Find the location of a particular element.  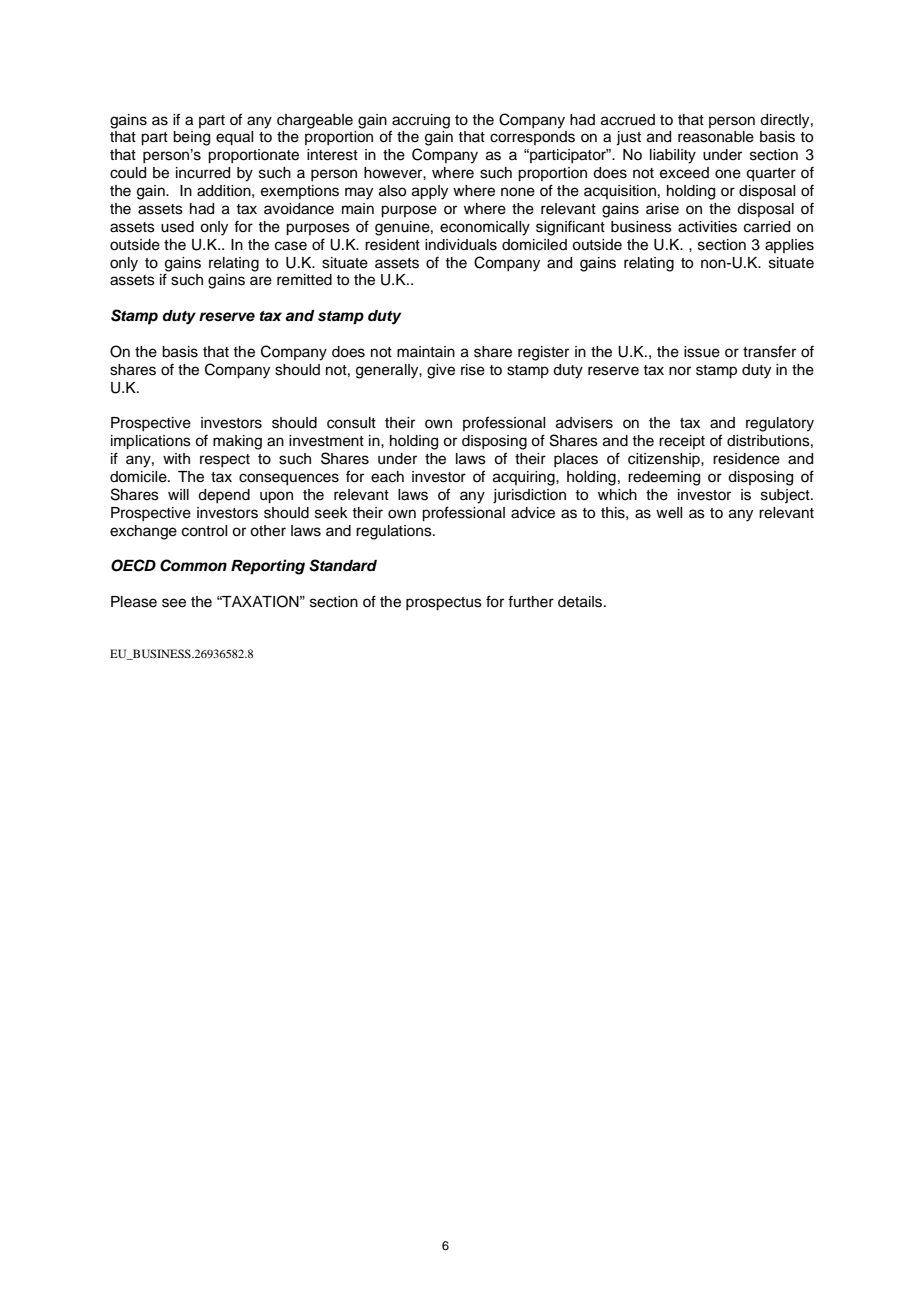

accruing is located at coordinates (420, 122).
